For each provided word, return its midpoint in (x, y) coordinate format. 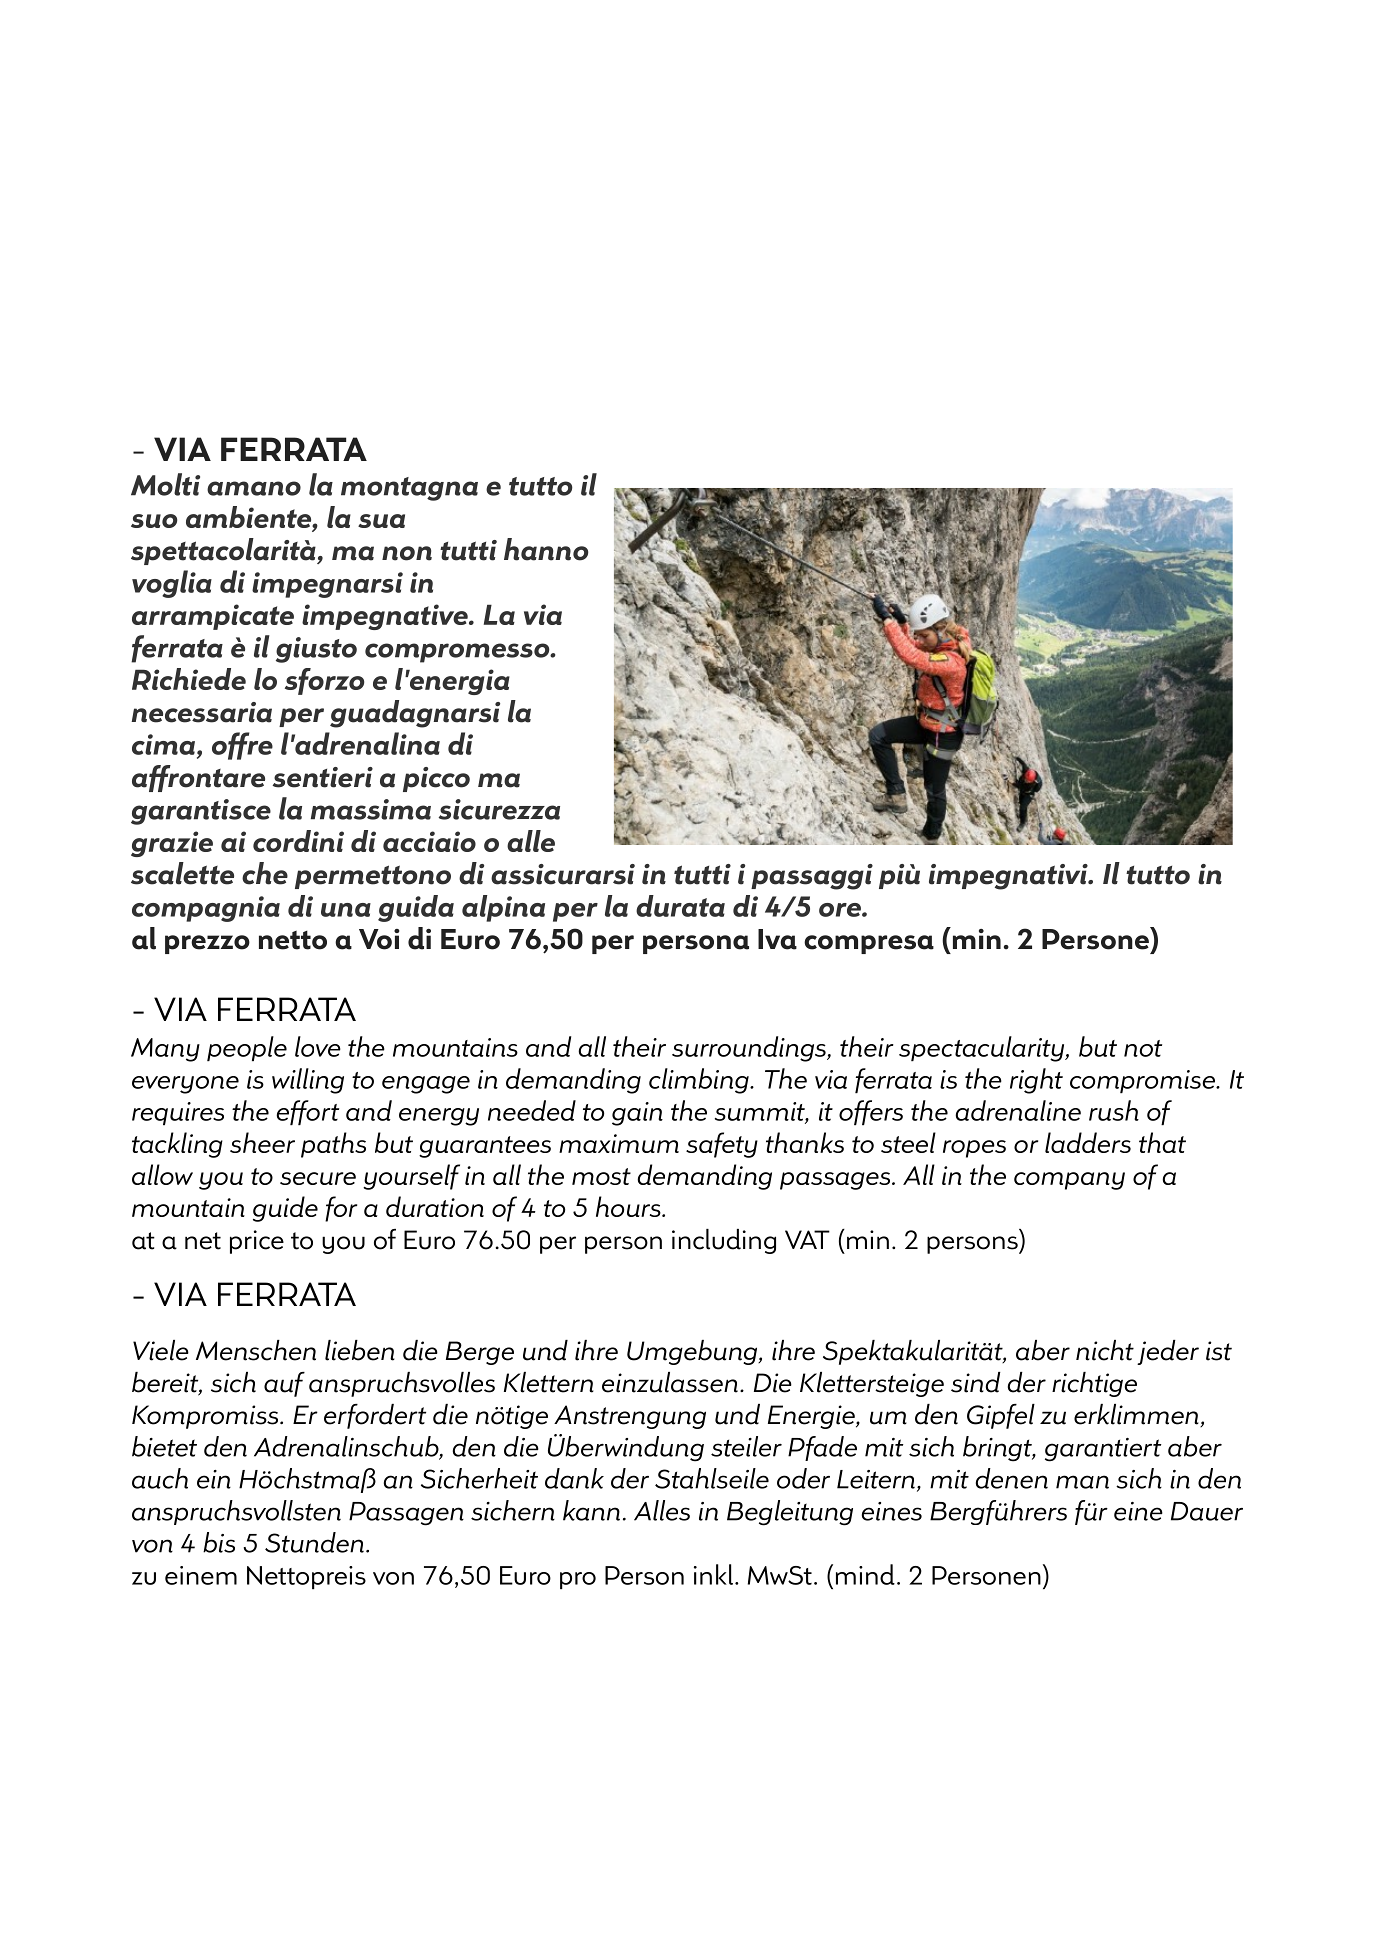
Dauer (1207, 1511)
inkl (713, 1574)
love (318, 1046)
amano (254, 488)
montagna (409, 489)
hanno (546, 549)
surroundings (750, 1049)
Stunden (314, 1542)
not (1143, 1048)
